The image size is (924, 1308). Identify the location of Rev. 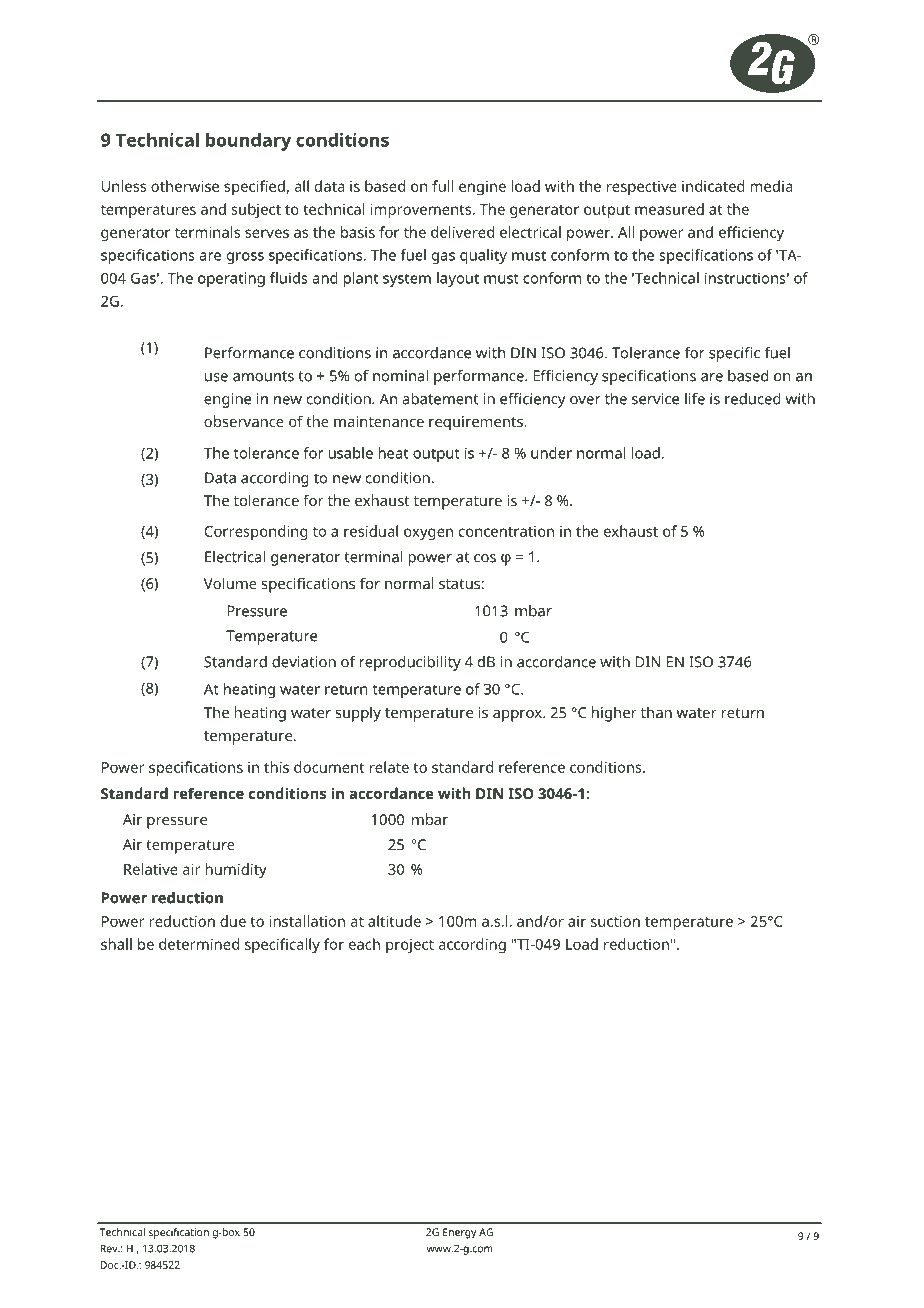
(110, 1248).
